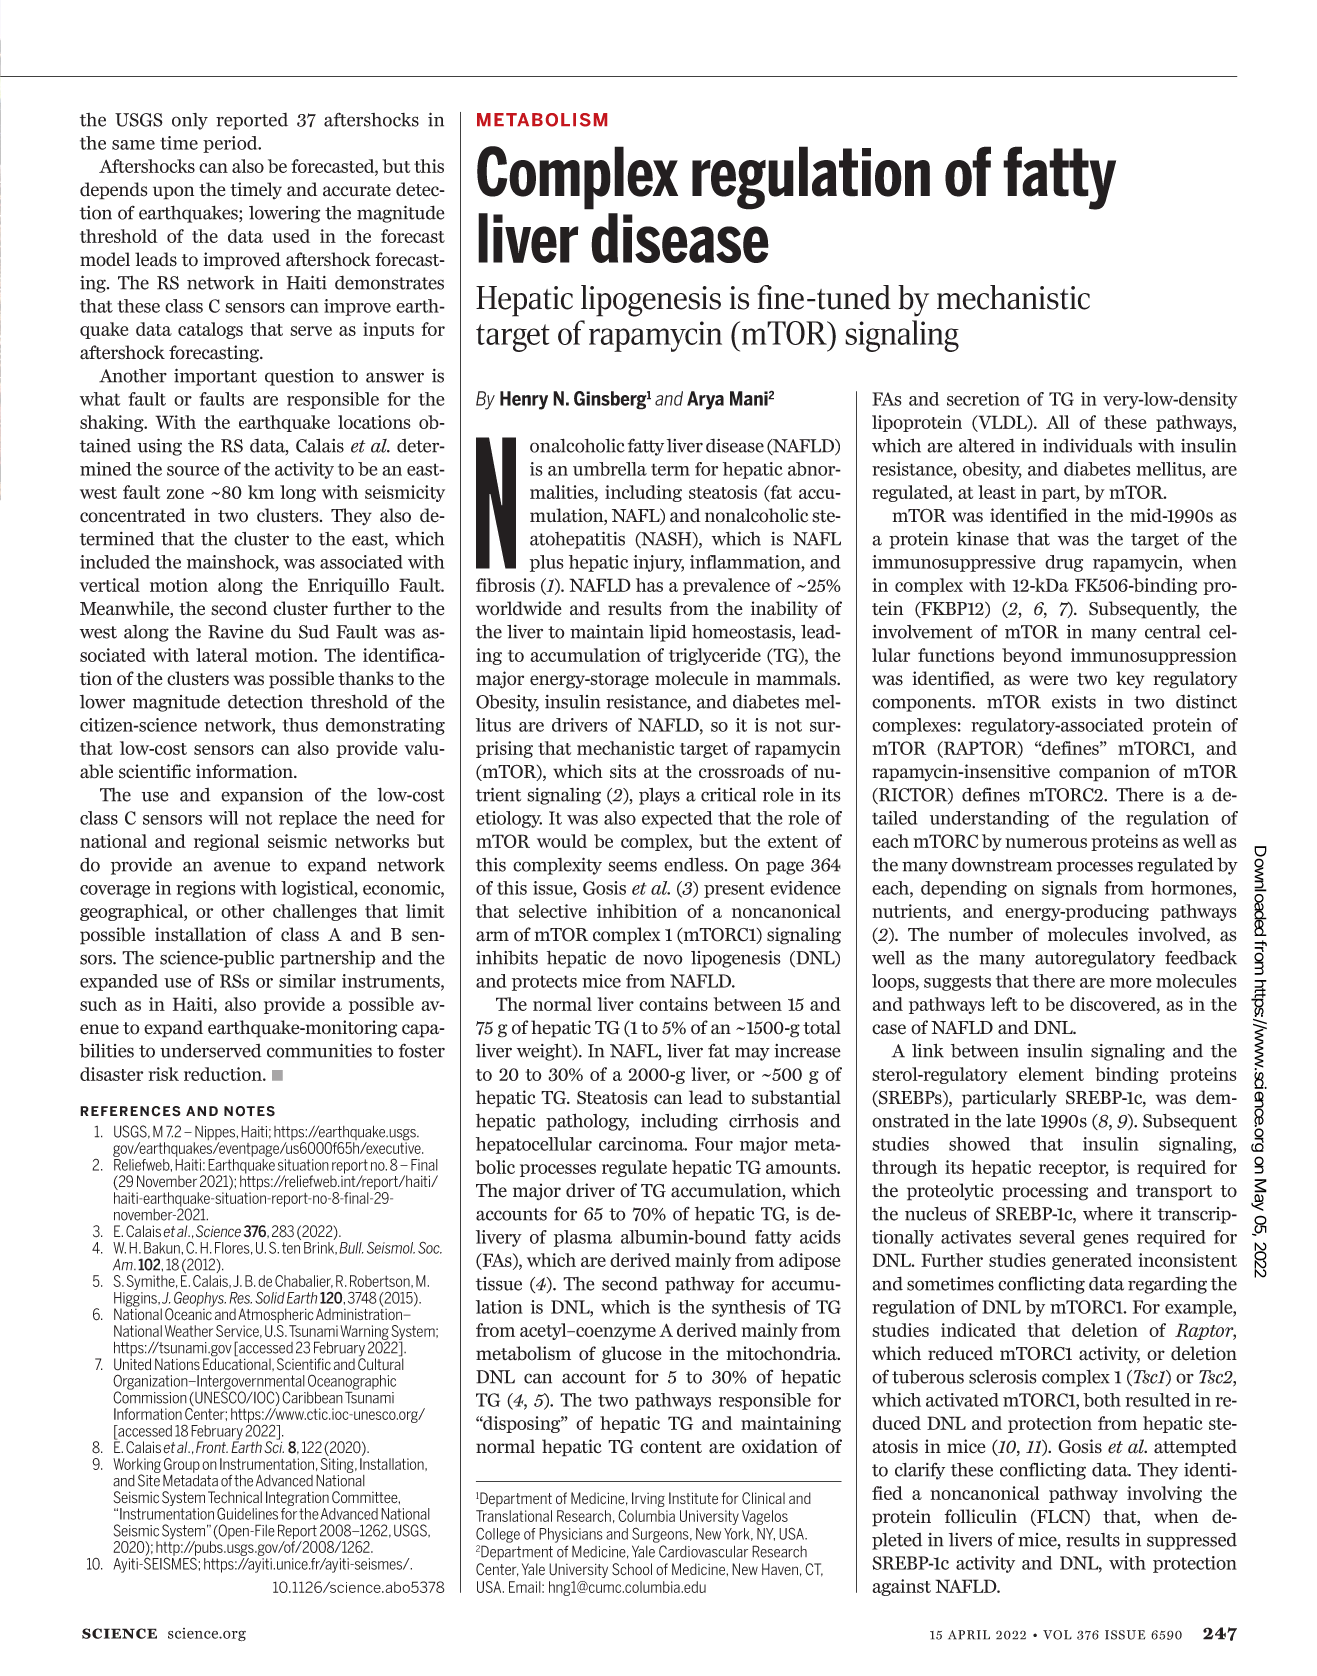 The width and height of the screenshot is (1317, 1676). I want to click on regions, so click(206, 889).
